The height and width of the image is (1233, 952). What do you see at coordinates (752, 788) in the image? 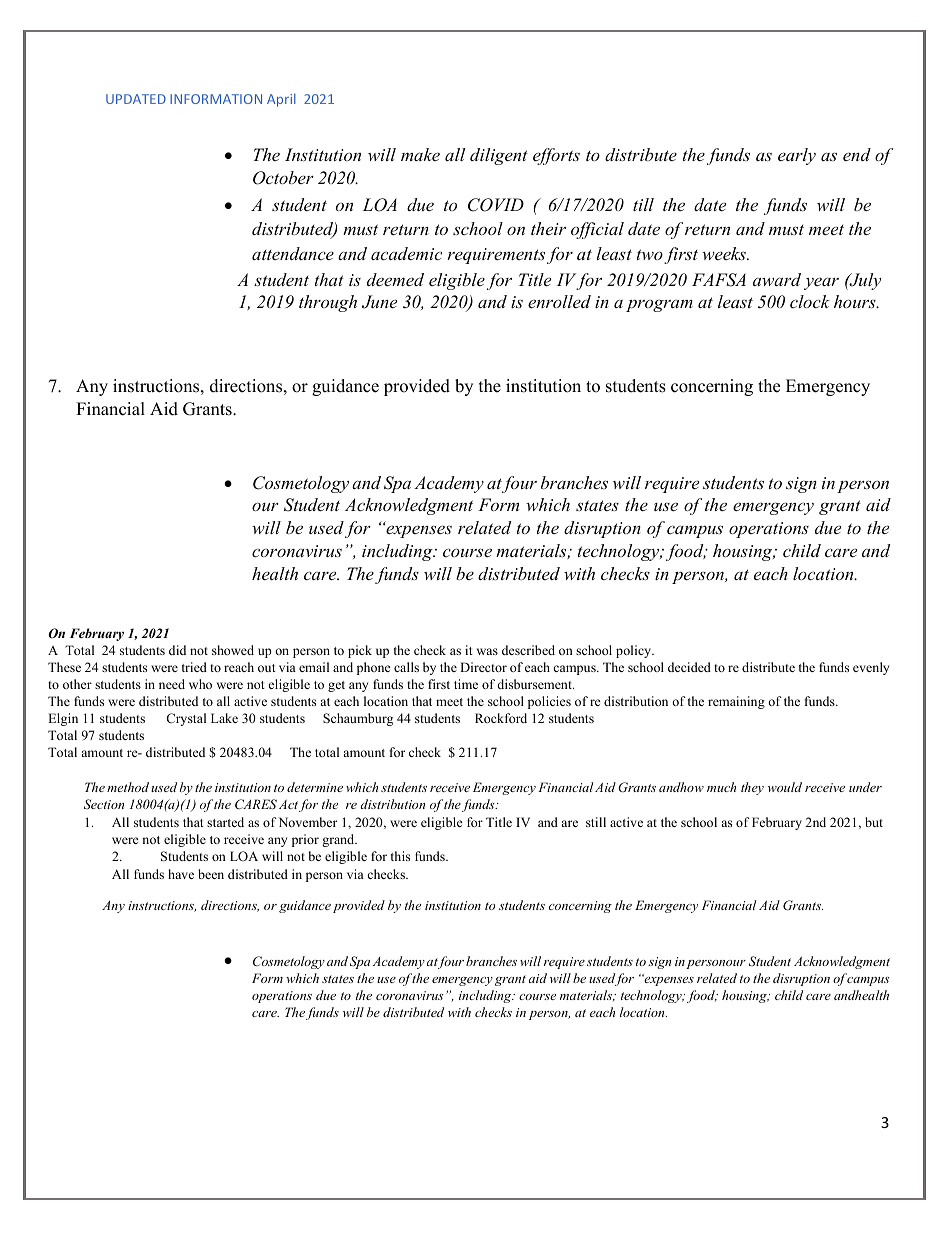
I see `they` at bounding box center [752, 788].
